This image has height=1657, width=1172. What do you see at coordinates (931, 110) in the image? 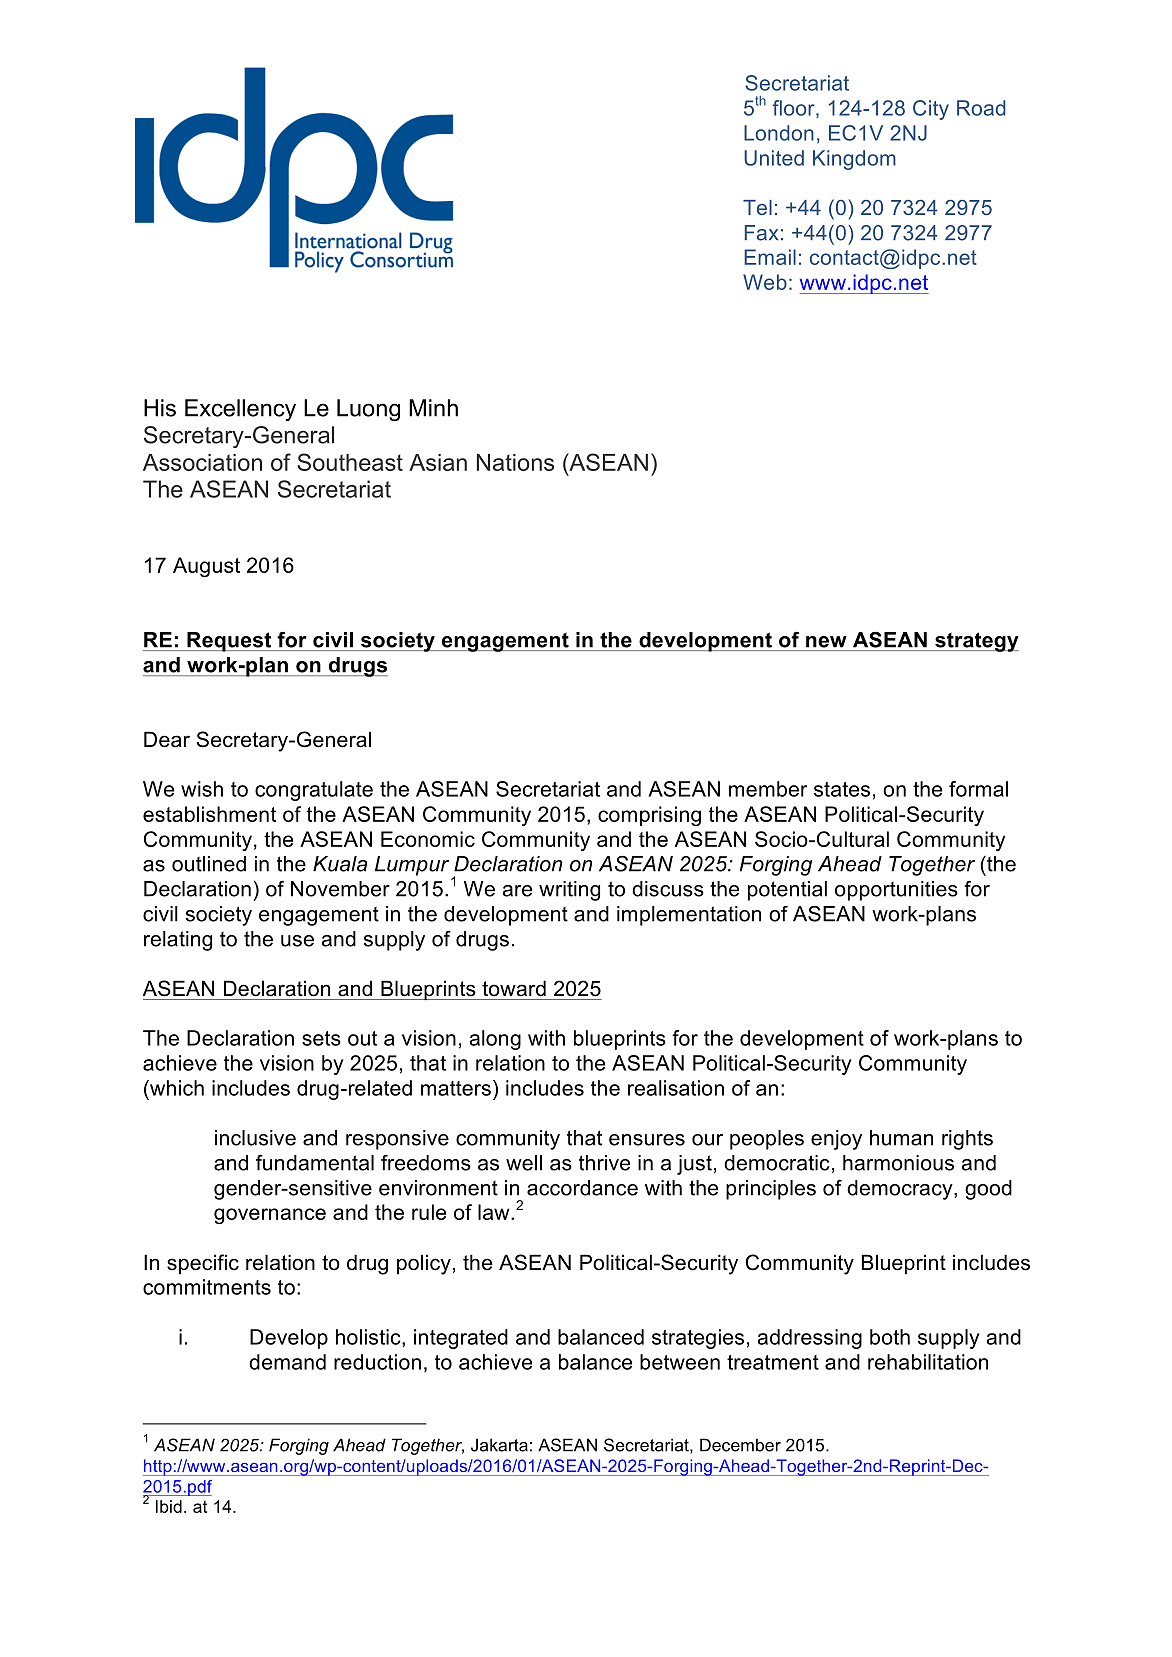
I see `City` at bounding box center [931, 110].
